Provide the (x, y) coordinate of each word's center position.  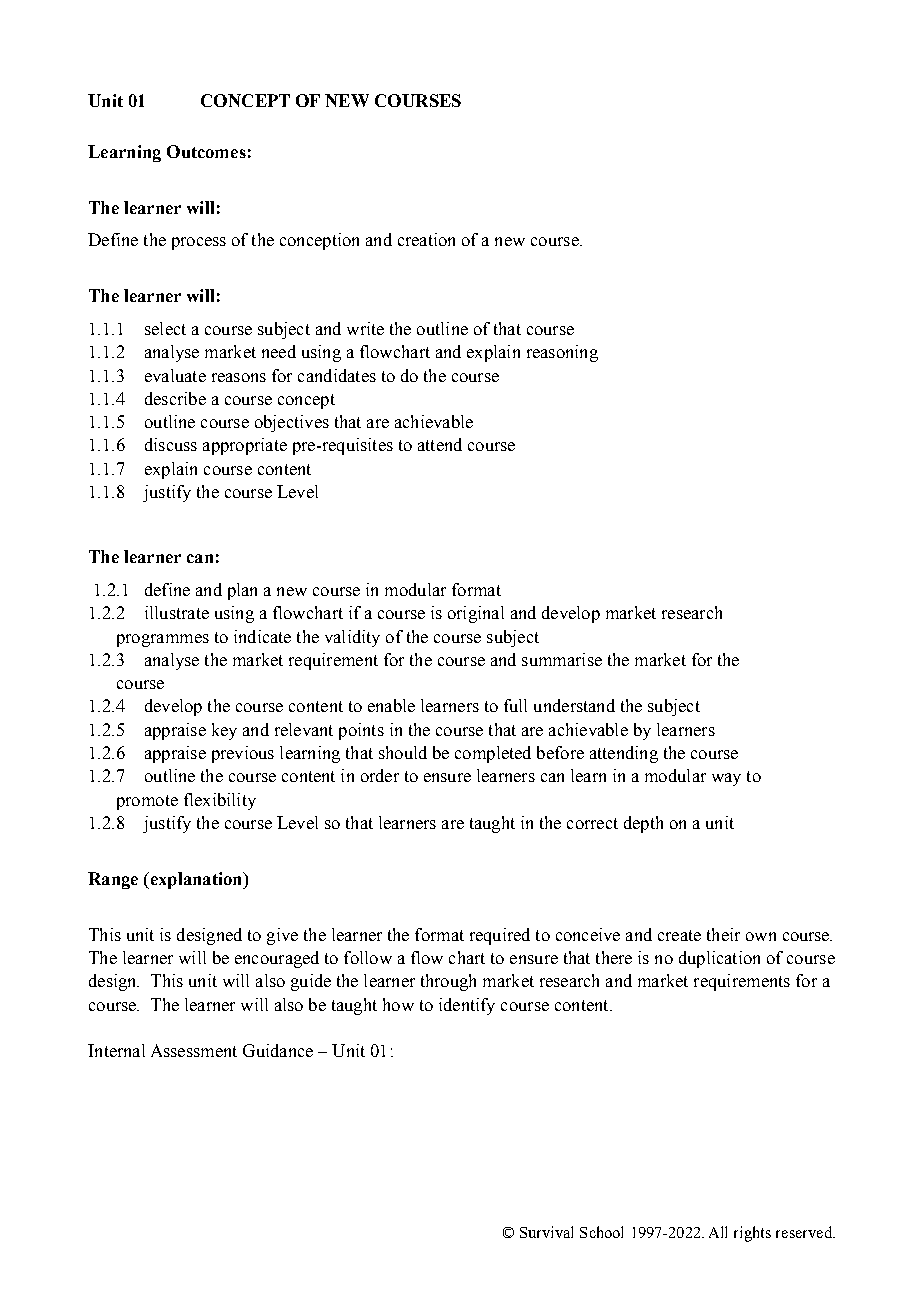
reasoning (562, 353)
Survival (546, 1232)
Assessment (194, 1050)
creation (426, 239)
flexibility (220, 801)
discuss (171, 444)
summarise (562, 659)
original (476, 614)
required (500, 936)
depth (643, 824)
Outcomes (206, 151)
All (718, 1232)
